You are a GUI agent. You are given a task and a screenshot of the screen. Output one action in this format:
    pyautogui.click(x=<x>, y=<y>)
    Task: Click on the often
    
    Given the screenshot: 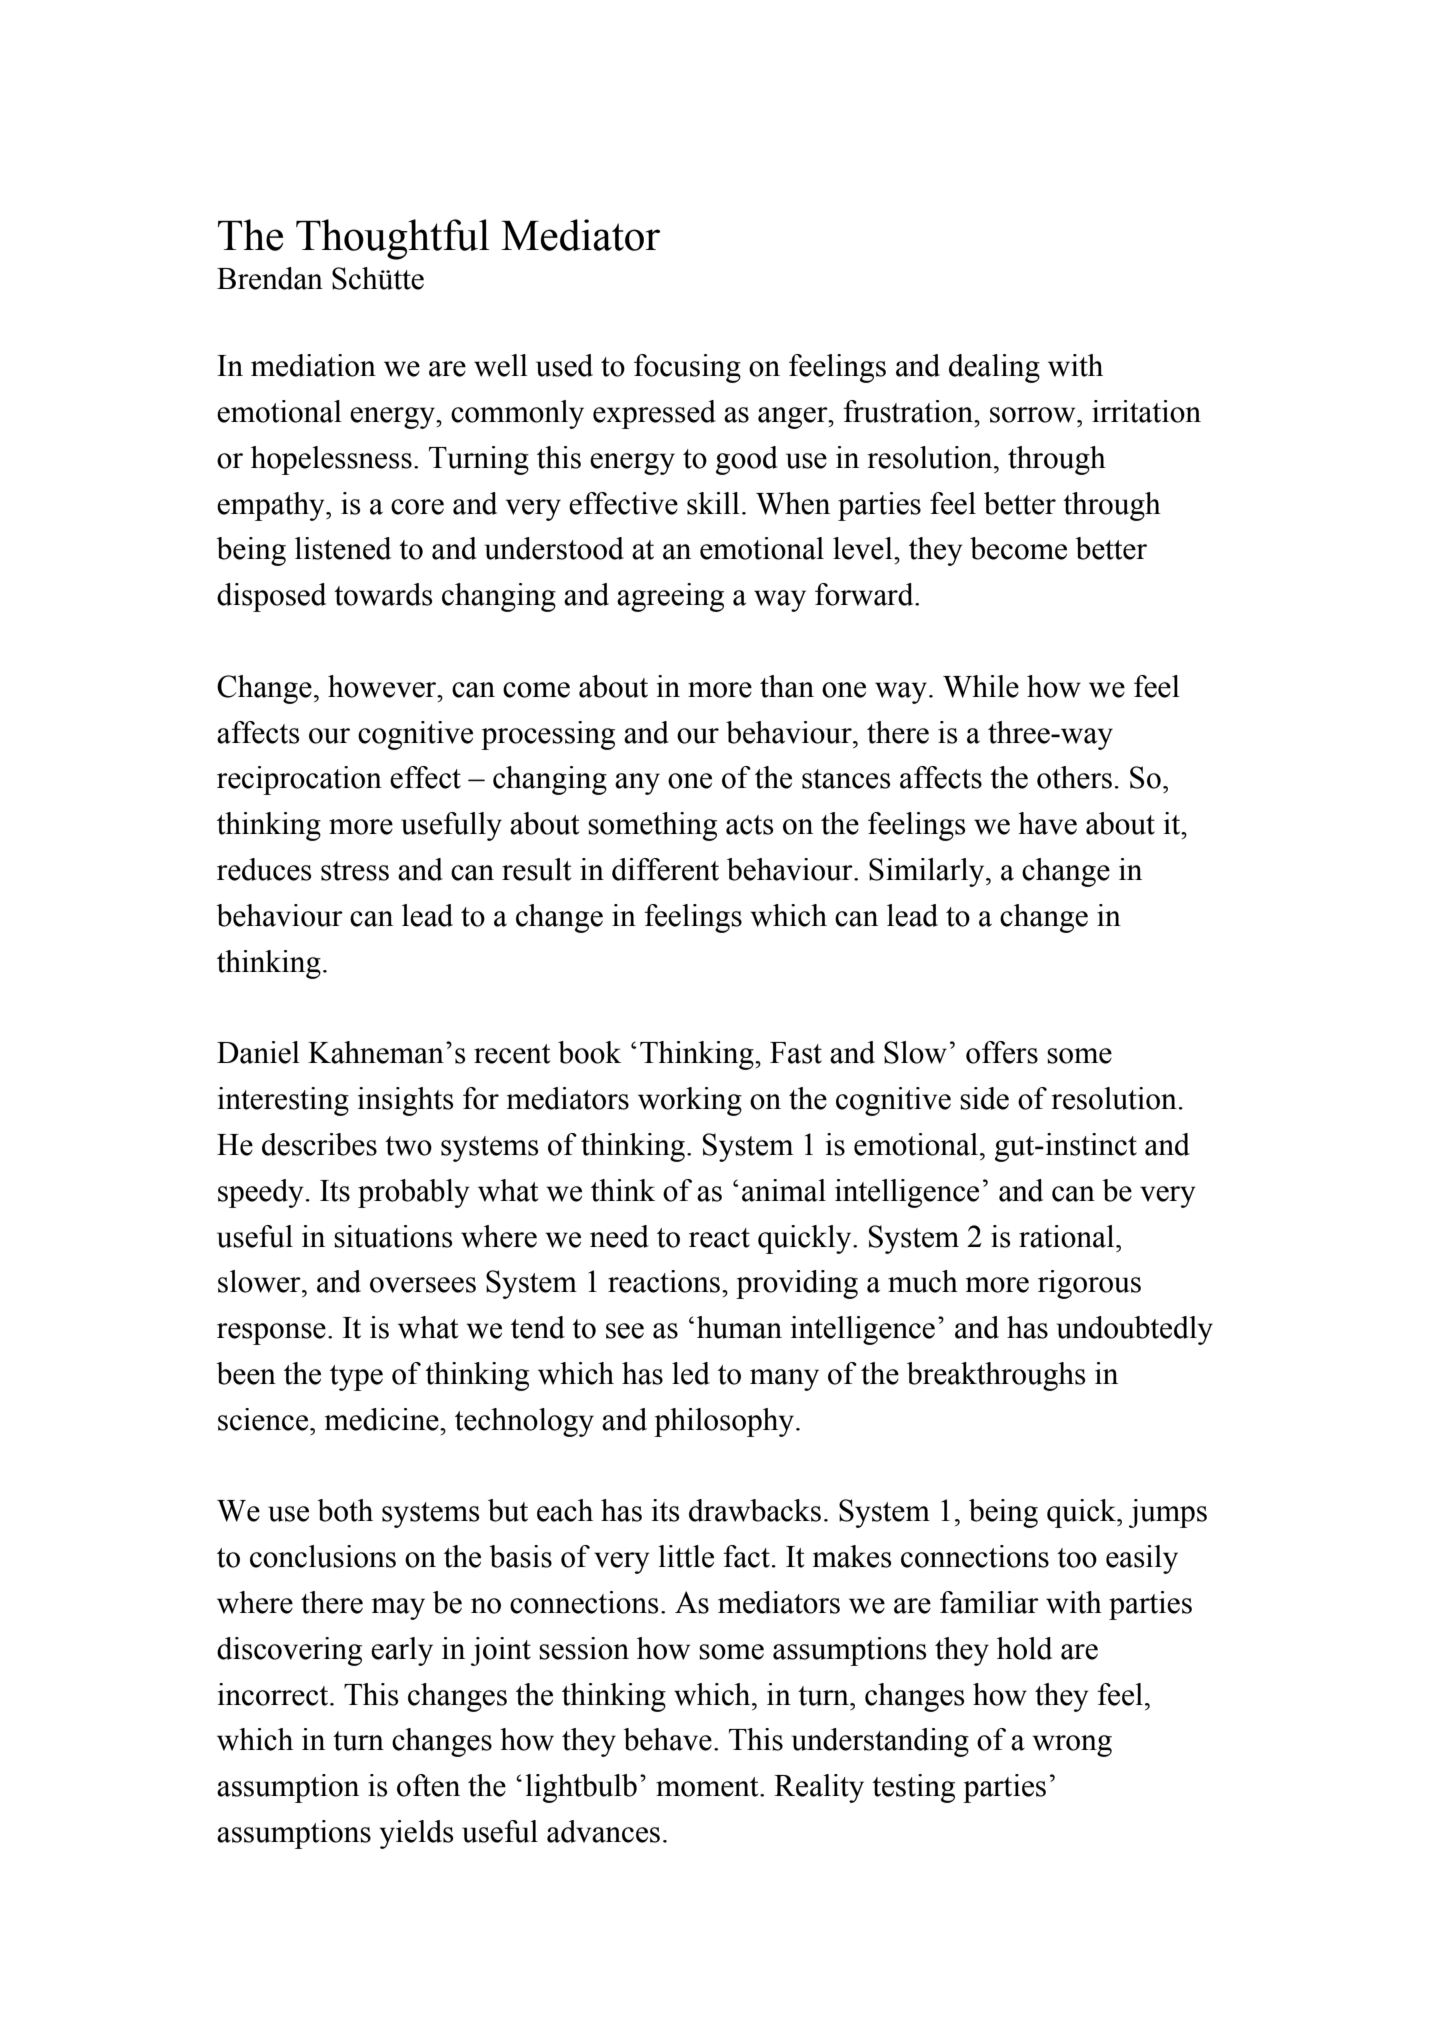 What is the action you would take?
    pyautogui.click(x=428, y=1785)
